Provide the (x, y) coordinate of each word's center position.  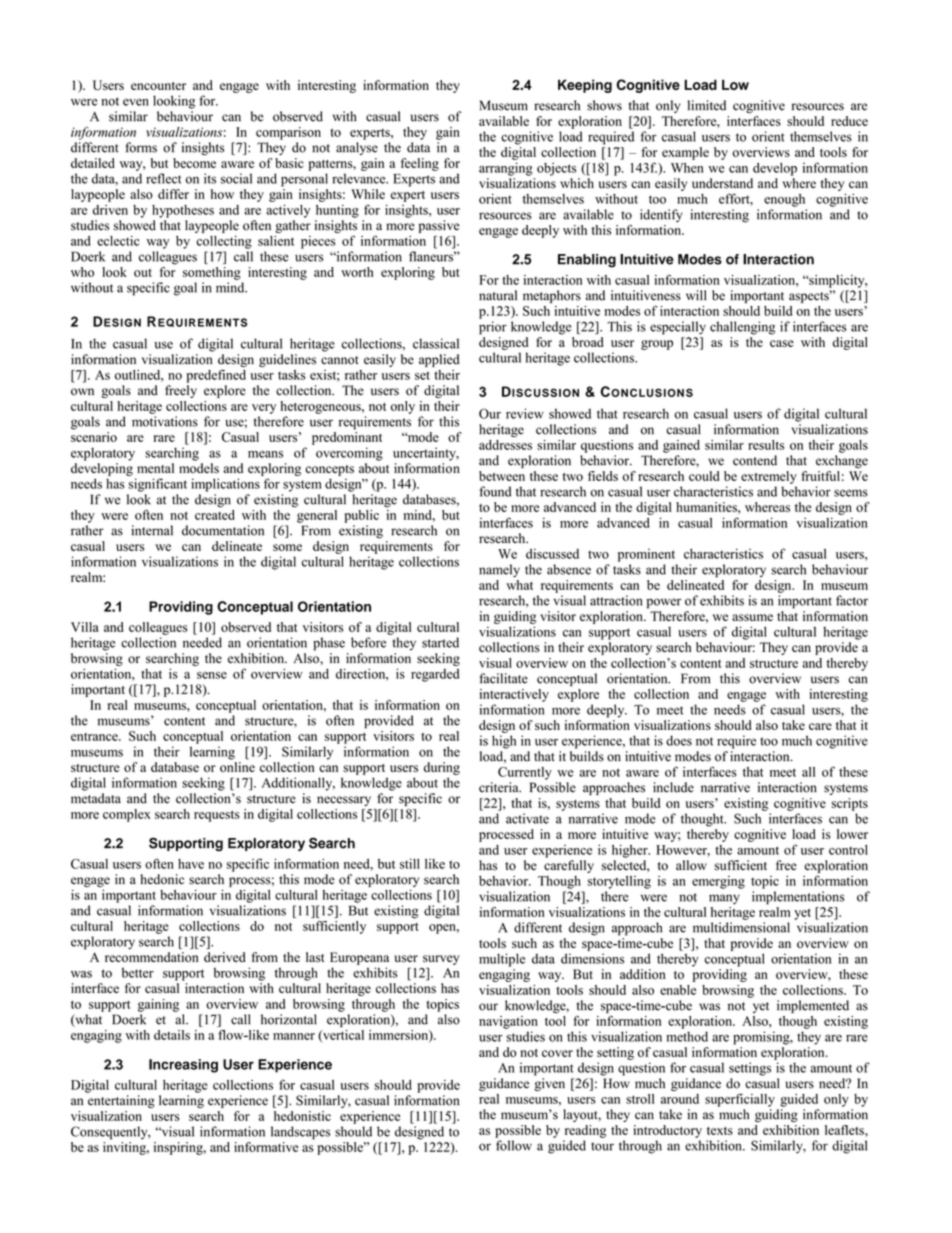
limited (707, 105)
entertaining (121, 1101)
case (782, 343)
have (191, 864)
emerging (718, 882)
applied (439, 360)
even (136, 102)
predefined (216, 376)
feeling (420, 164)
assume (752, 617)
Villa (85, 627)
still (410, 864)
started (440, 642)
